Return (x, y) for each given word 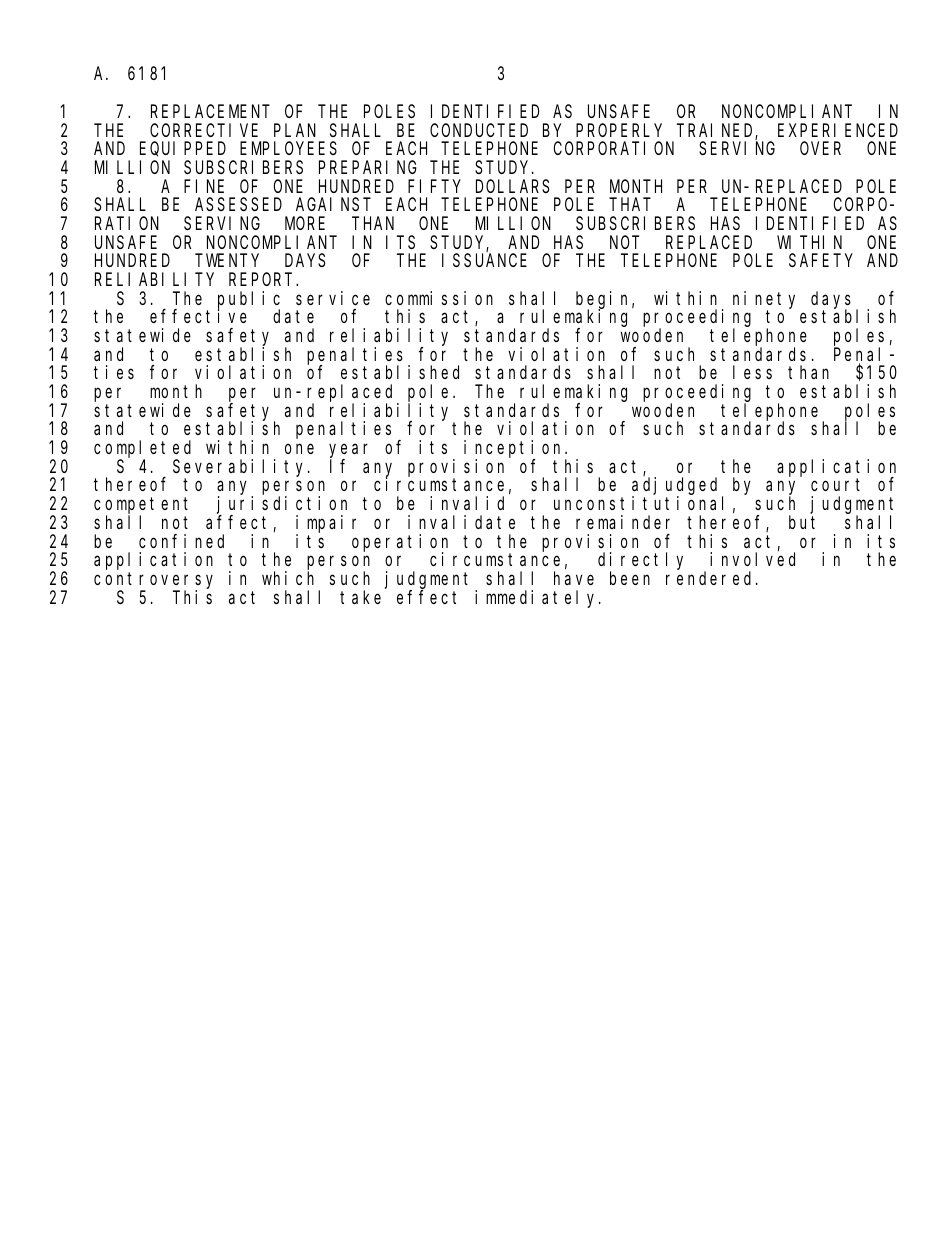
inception (515, 450)
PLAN (295, 130)
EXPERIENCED (838, 130)
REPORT (263, 279)
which (288, 578)
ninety (764, 301)
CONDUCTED (479, 130)
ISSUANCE (484, 260)
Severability (241, 469)
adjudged (677, 487)
